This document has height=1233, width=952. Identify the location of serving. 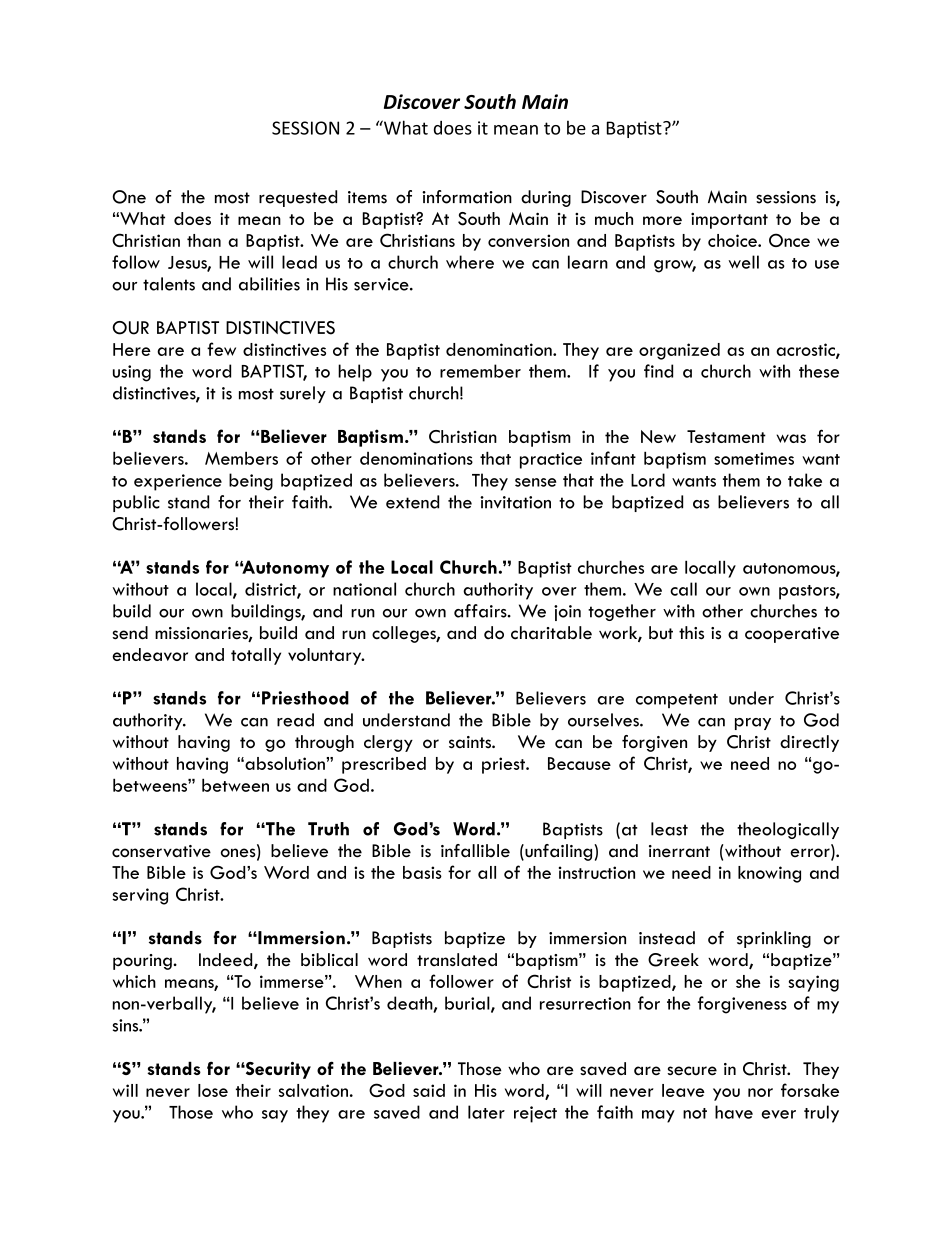
(140, 896).
